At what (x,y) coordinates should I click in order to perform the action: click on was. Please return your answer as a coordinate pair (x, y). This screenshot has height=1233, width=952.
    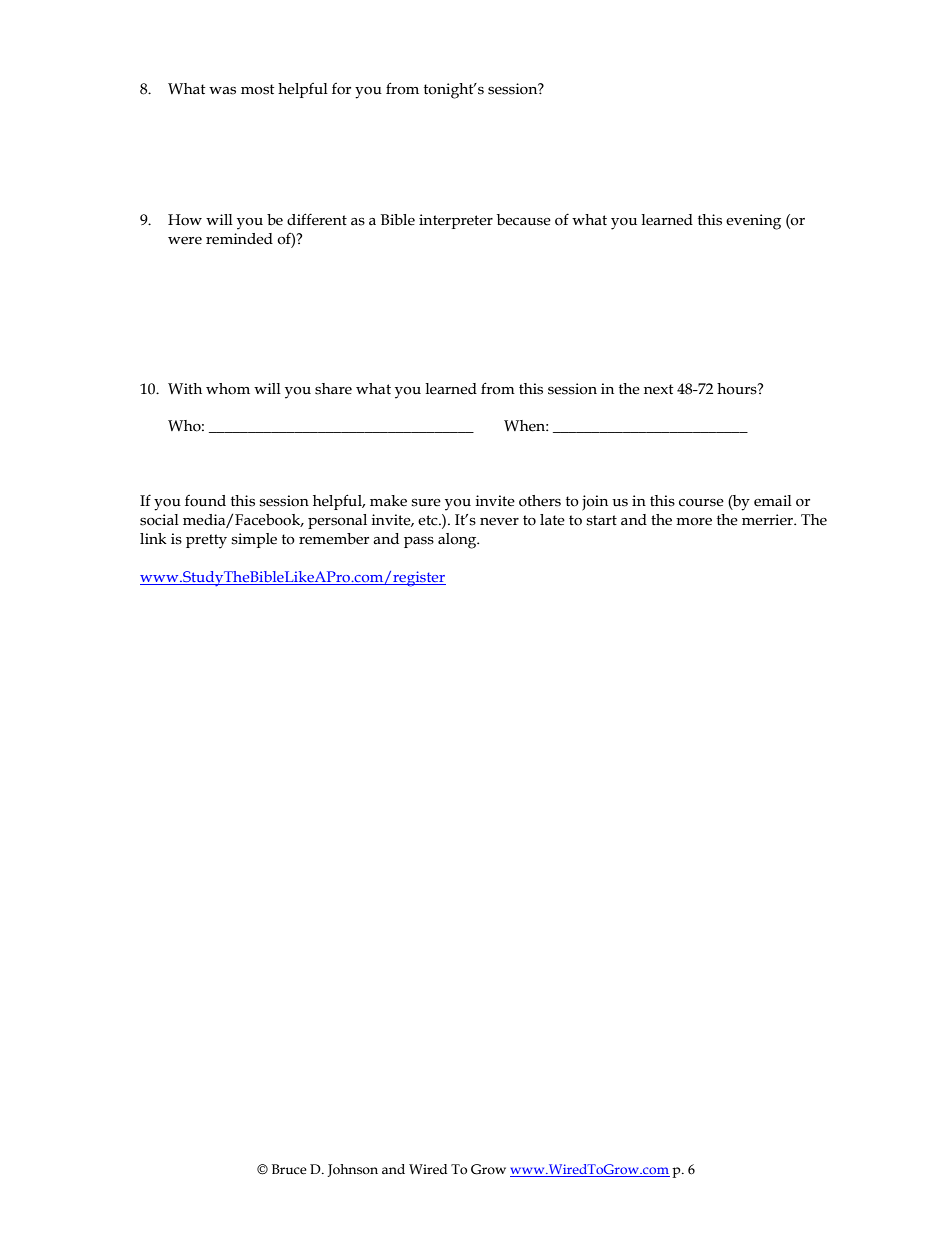
    Looking at the image, I should click on (222, 91).
